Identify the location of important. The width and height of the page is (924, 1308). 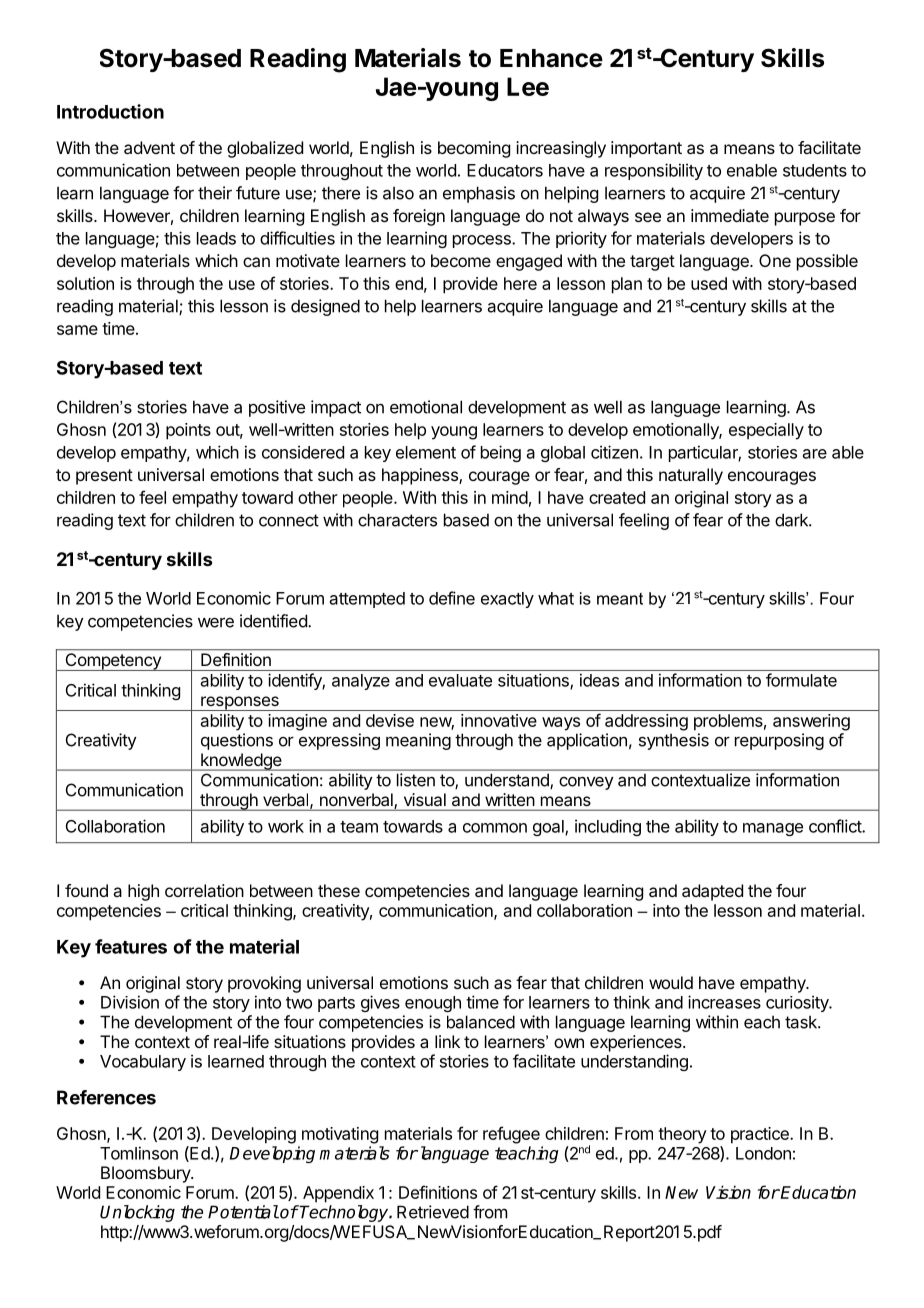
(646, 149).
